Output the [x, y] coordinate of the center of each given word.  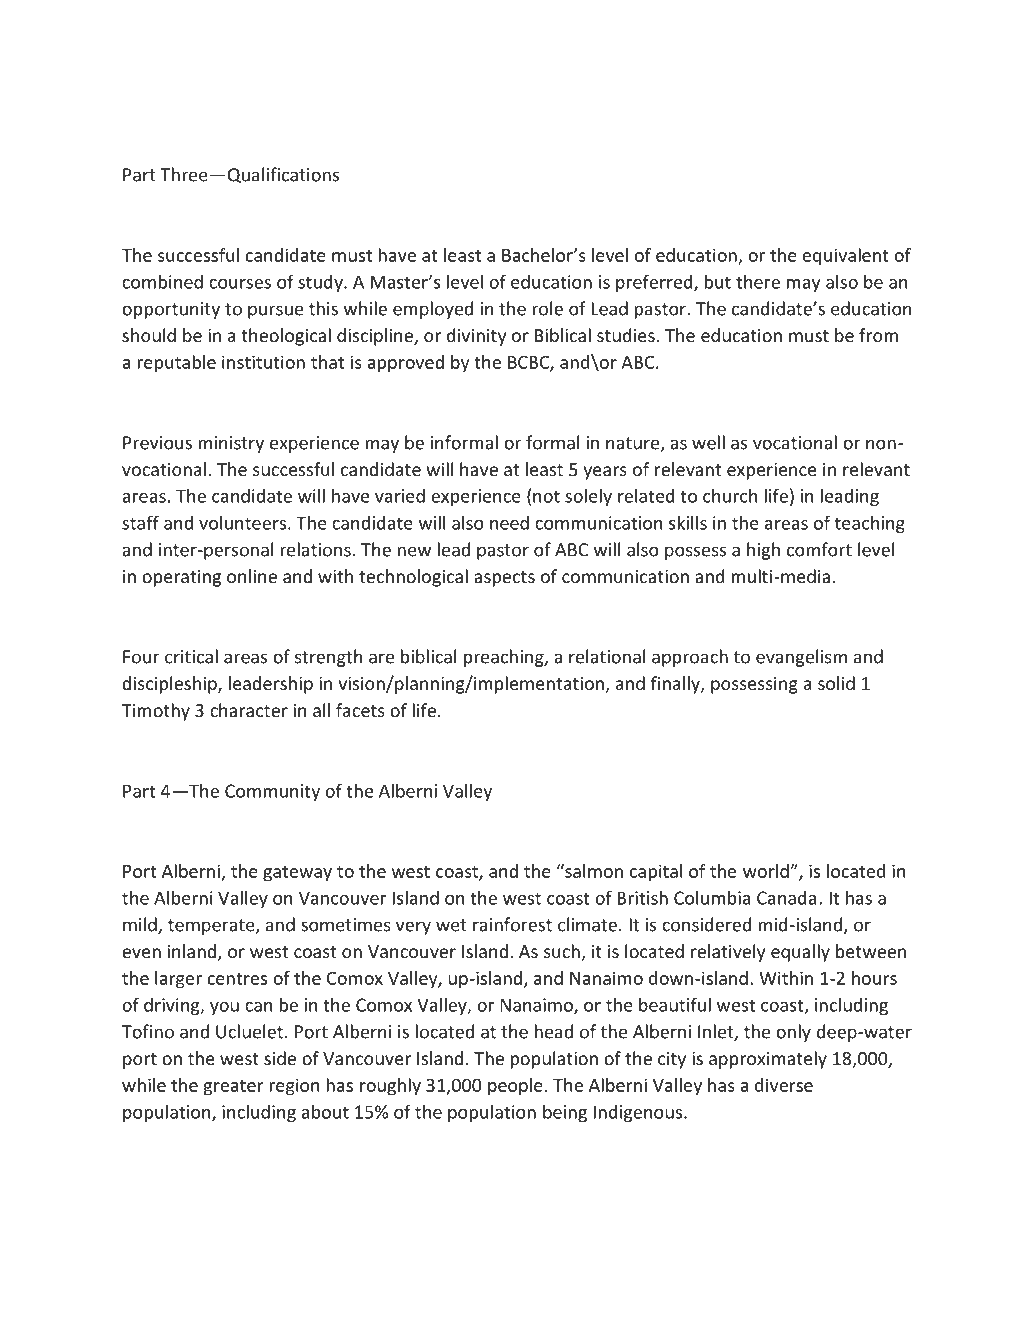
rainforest [512, 924]
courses [240, 284]
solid [836, 683]
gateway [297, 874]
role [547, 308]
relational [607, 656]
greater [233, 1088]
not [546, 496]
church [730, 495]
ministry [231, 444]
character [249, 710]
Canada [786, 897]
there [758, 281]
